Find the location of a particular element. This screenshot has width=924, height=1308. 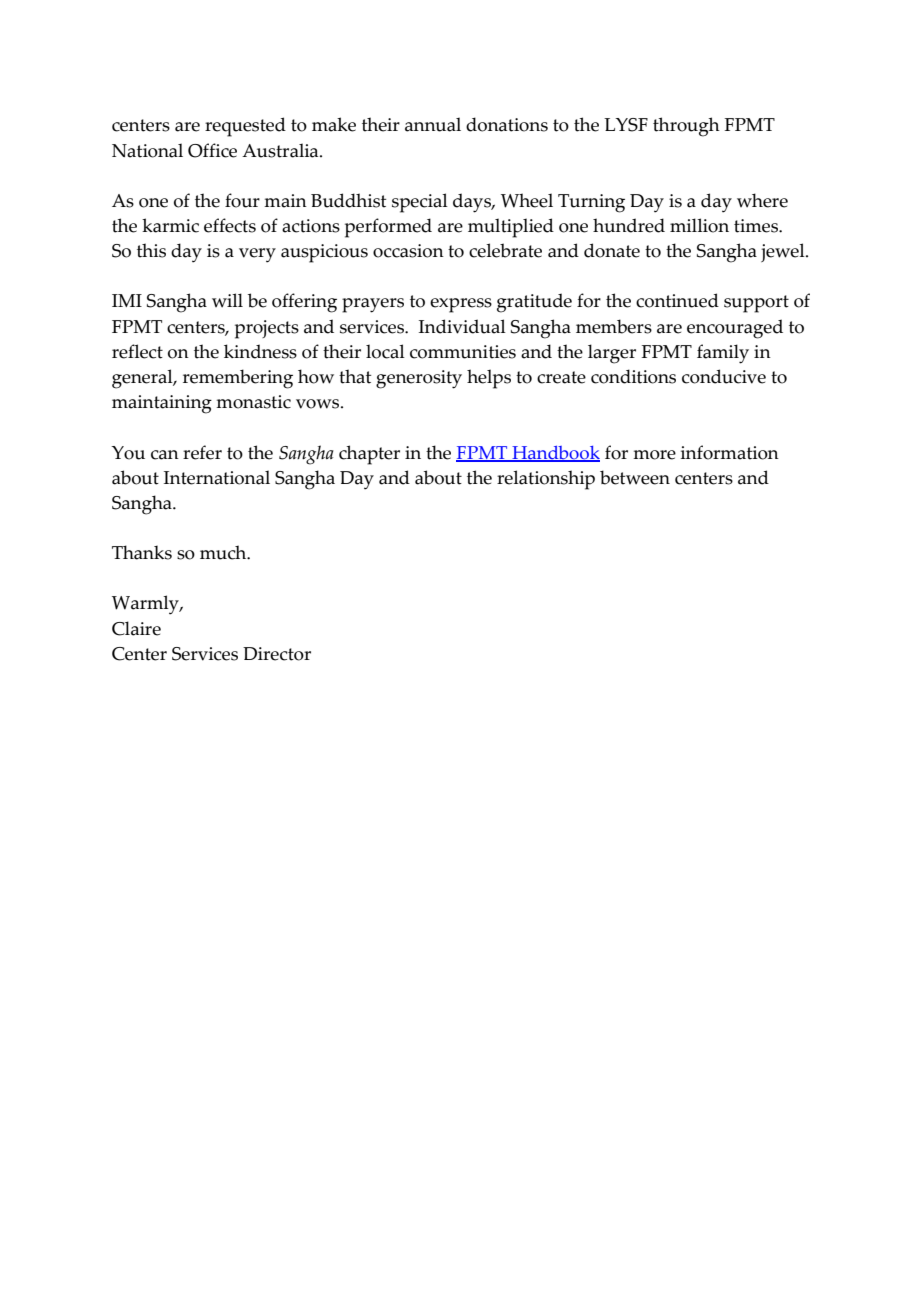

through is located at coordinates (686, 127).
